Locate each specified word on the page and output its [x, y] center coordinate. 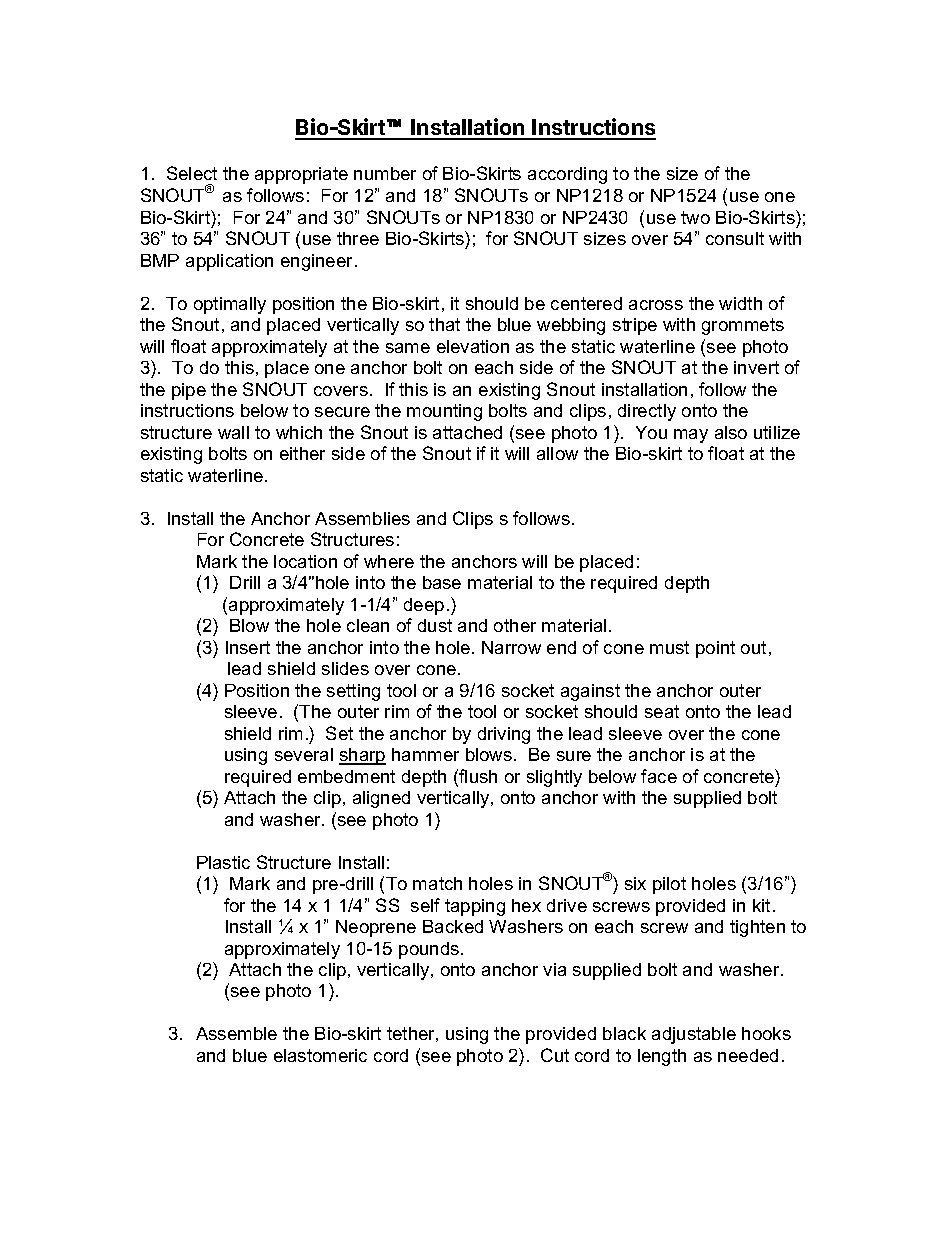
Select [192, 173]
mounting [444, 412]
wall [233, 432]
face [659, 776]
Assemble [236, 1033]
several [304, 754]
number [385, 173]
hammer [425, 754]
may [691, 436]
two [695, 217]
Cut [555, 1055]
